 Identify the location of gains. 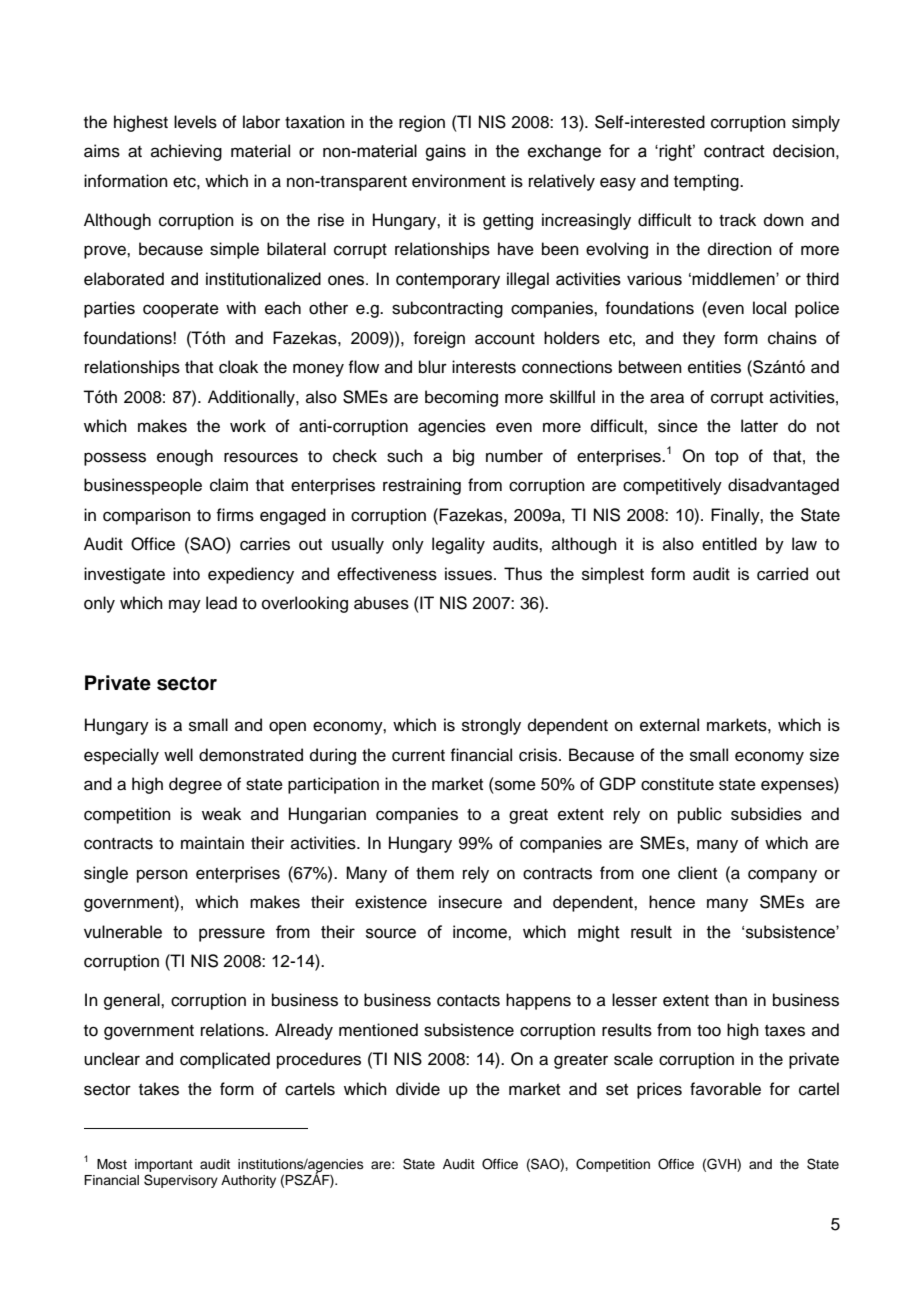
(445, 152).
